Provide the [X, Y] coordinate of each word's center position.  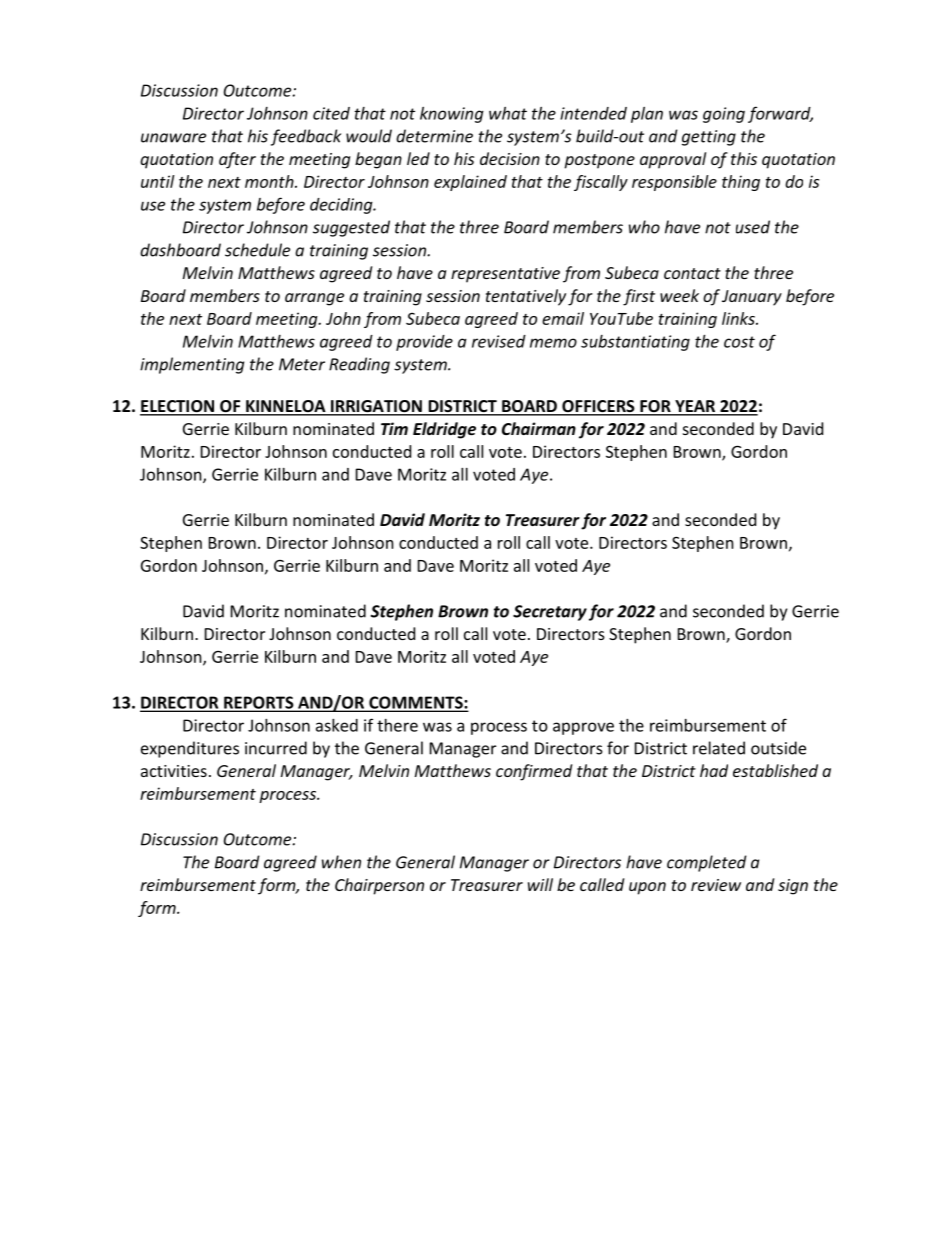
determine [434, 136]
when [341, 862]
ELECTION [178, 407]
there [397, 725]
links [739, 318]
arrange [314, 299]
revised [499, 341]
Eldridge [444, 430]
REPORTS [259, 703]
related [719, 748]
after [237, 160]
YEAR [695, 407]
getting [709, 138]
